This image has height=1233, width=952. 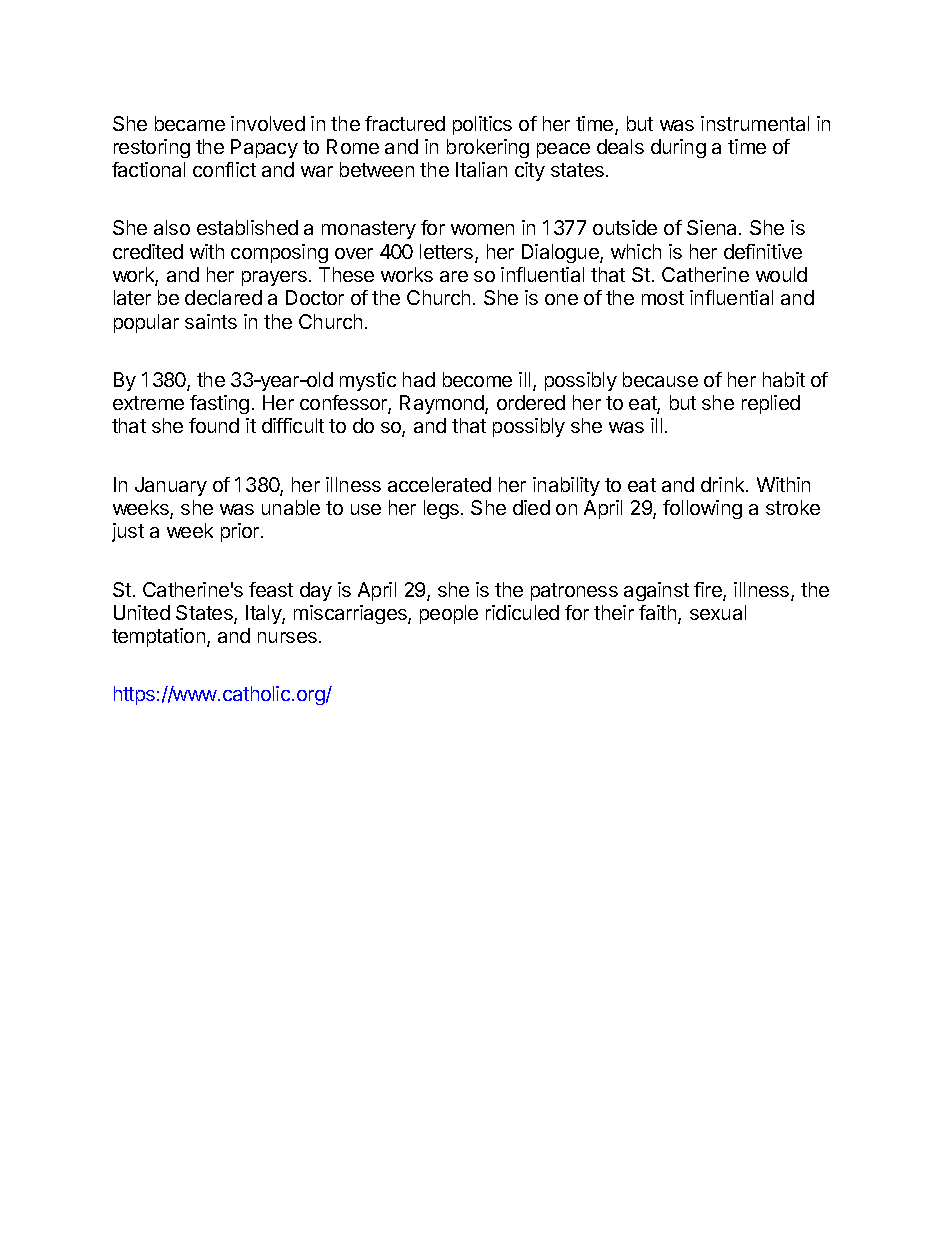 What do you see at coordinates (718, 612) in the image?
I see `sexual` at bounding box center [718, 612].
